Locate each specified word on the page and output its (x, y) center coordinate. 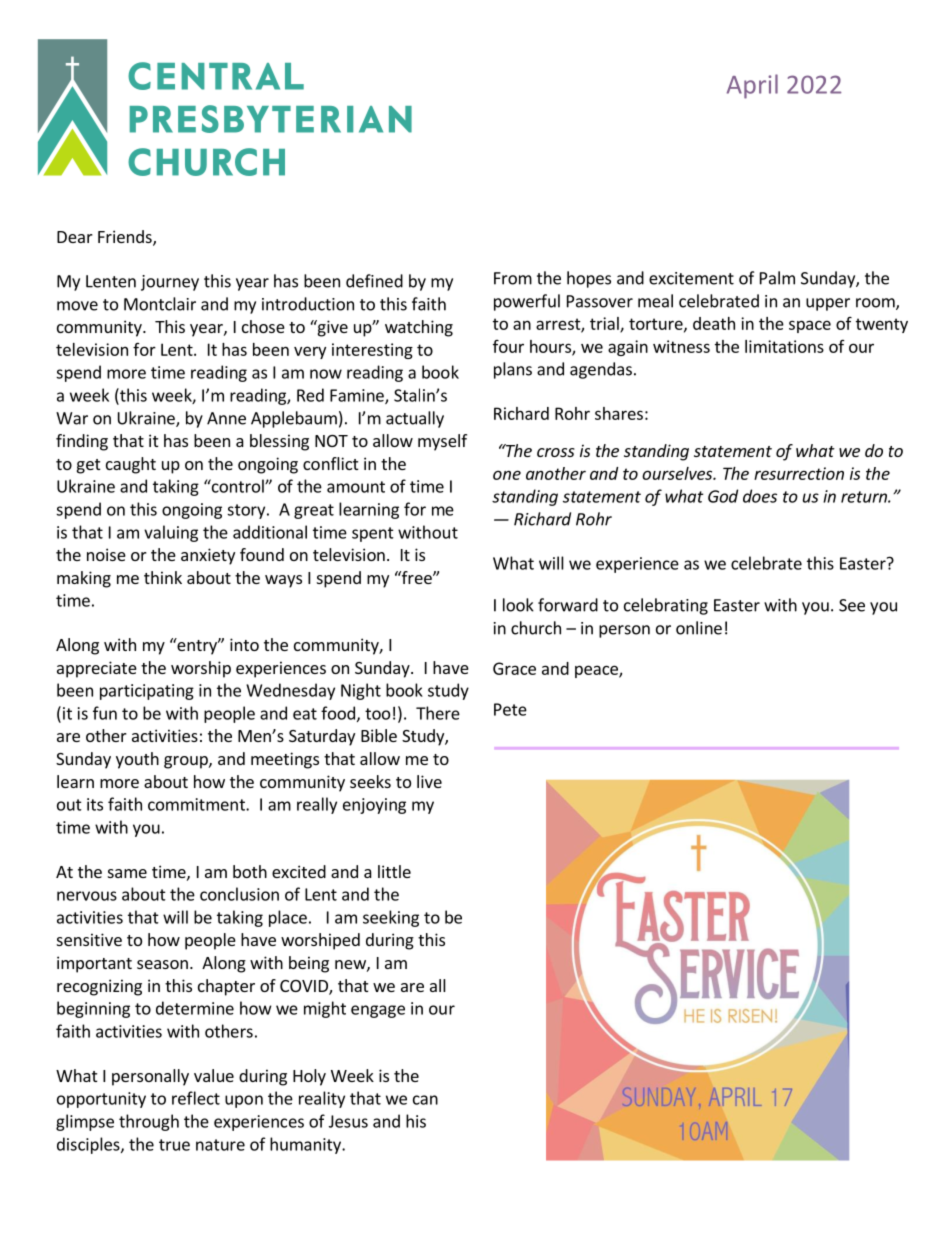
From (513, 278)
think (163, 577)
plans (513, 370)
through (149, 1122)
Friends (126, 238)
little (394, 871)
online (699, 628)
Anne (226, 418)
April (752, 86)
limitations (784, 346)
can (425, 1100)
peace (597, 671)
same (127, 873)
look (518, 605)
